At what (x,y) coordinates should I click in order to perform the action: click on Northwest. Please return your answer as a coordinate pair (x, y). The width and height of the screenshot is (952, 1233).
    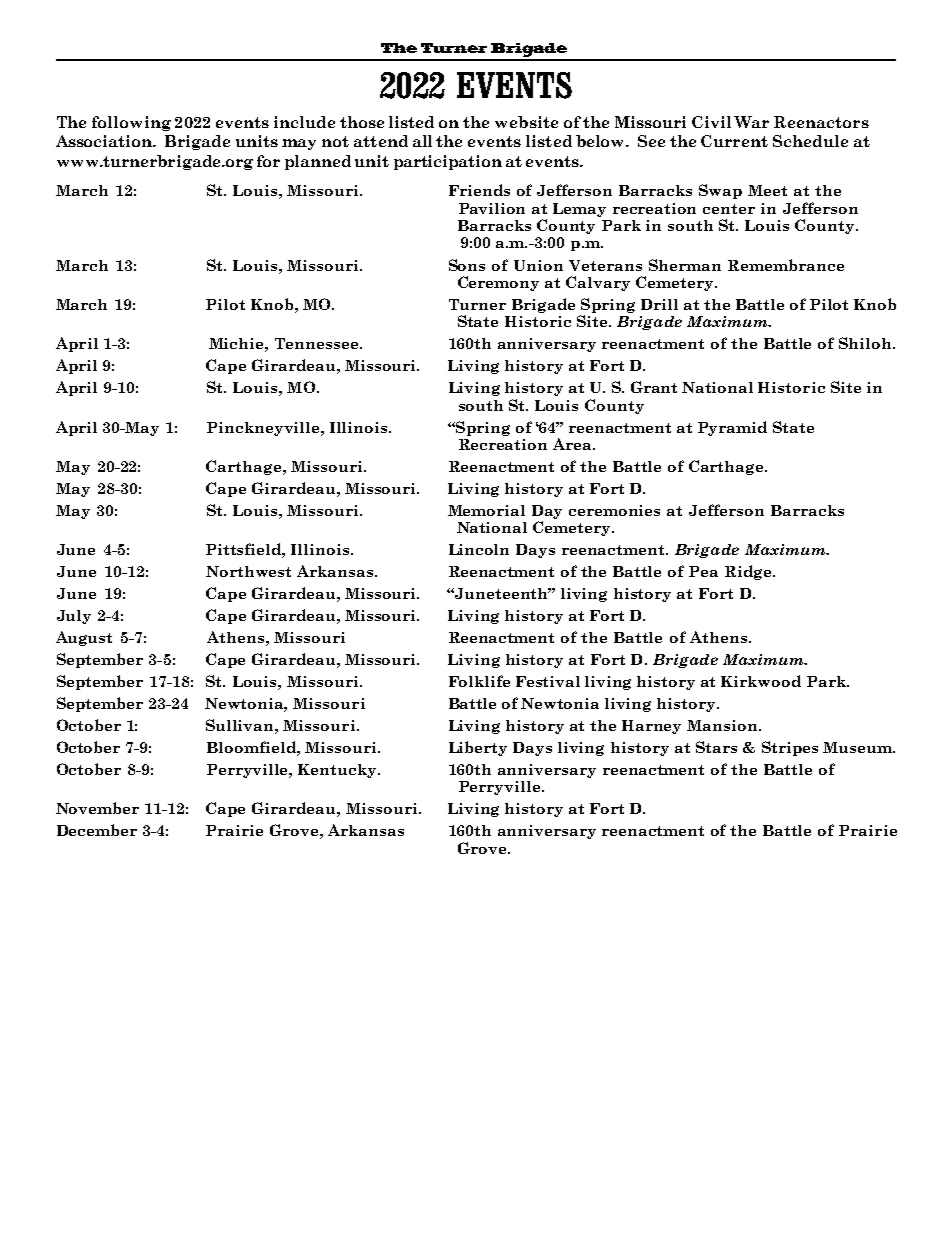
    Looking at the image, I should click on (248, 571).
